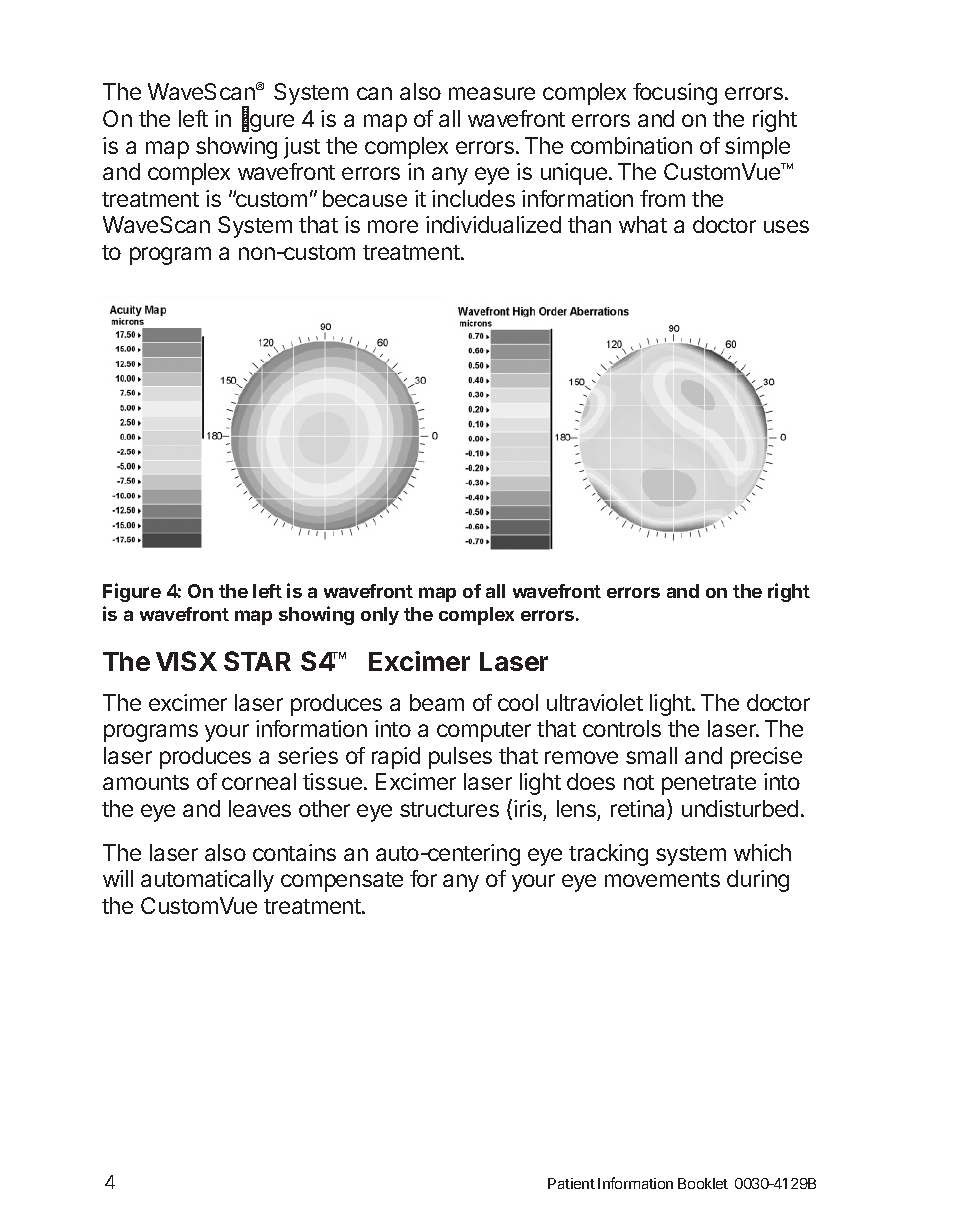  Describe the element at coordinates (118, 878) in the page. I see `will` at that location.
